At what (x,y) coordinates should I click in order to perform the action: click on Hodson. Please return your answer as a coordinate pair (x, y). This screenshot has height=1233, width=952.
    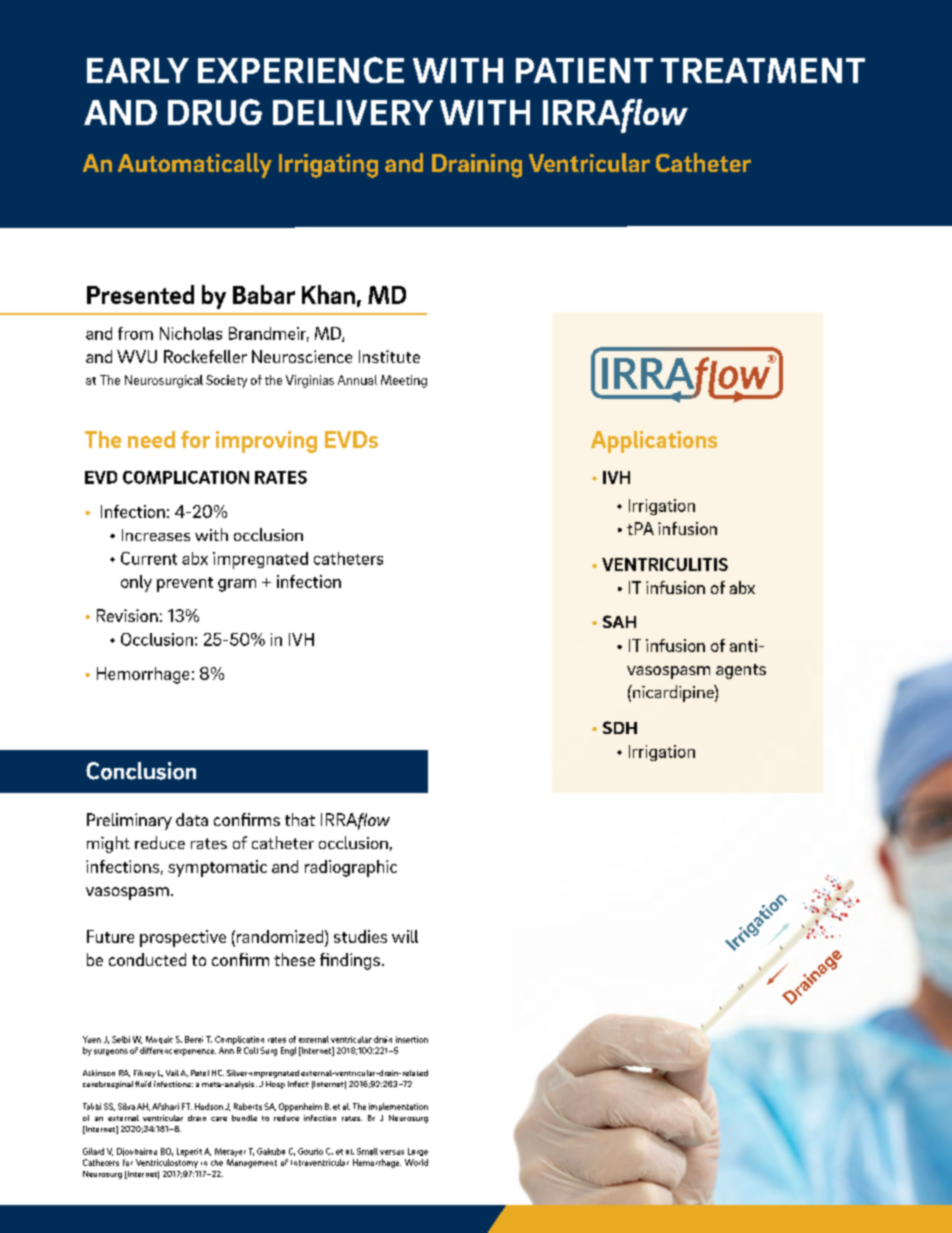
    Looking at the image, I should click on (209, 1106).
